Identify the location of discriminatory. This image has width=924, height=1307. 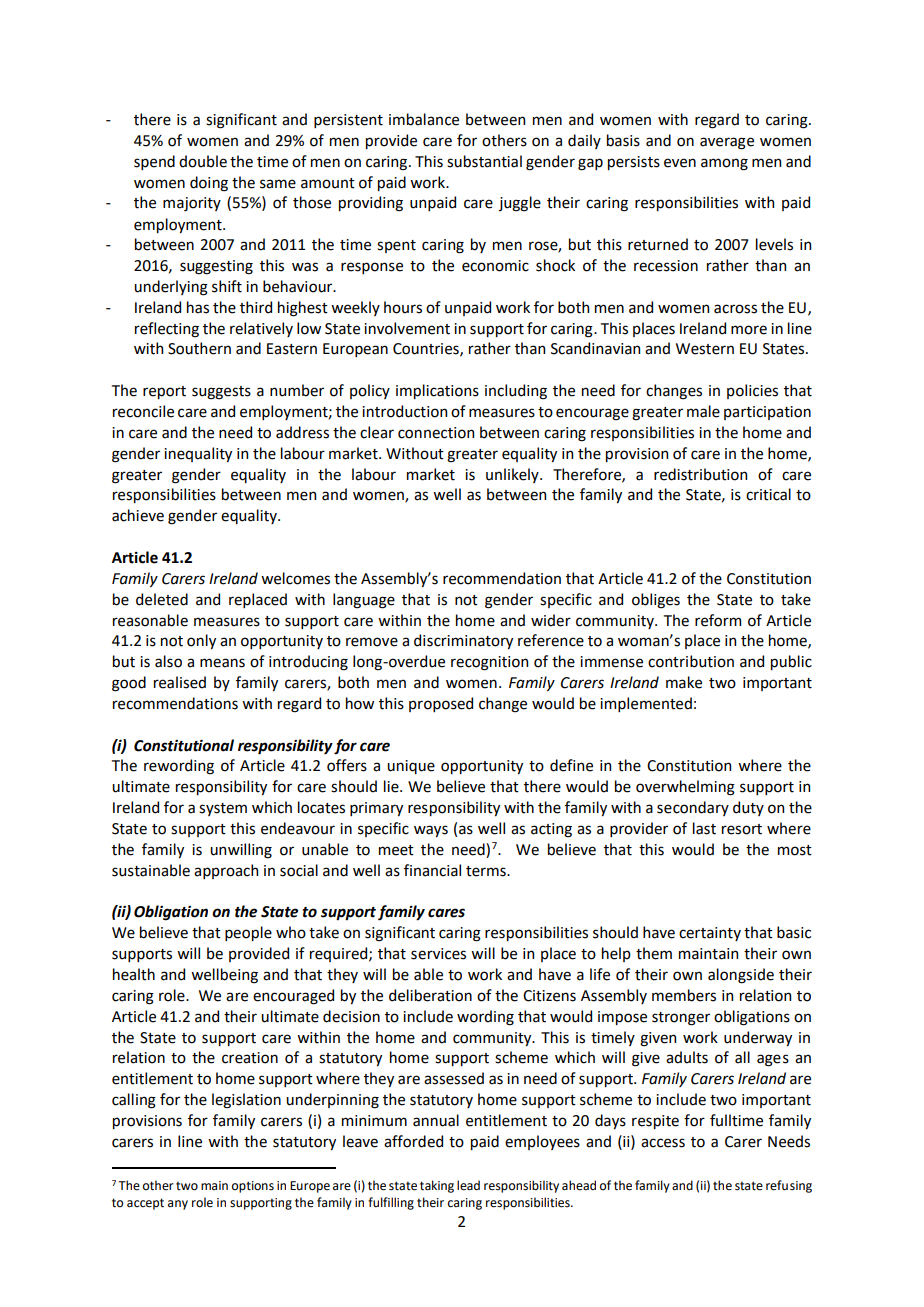
(463, 641).
